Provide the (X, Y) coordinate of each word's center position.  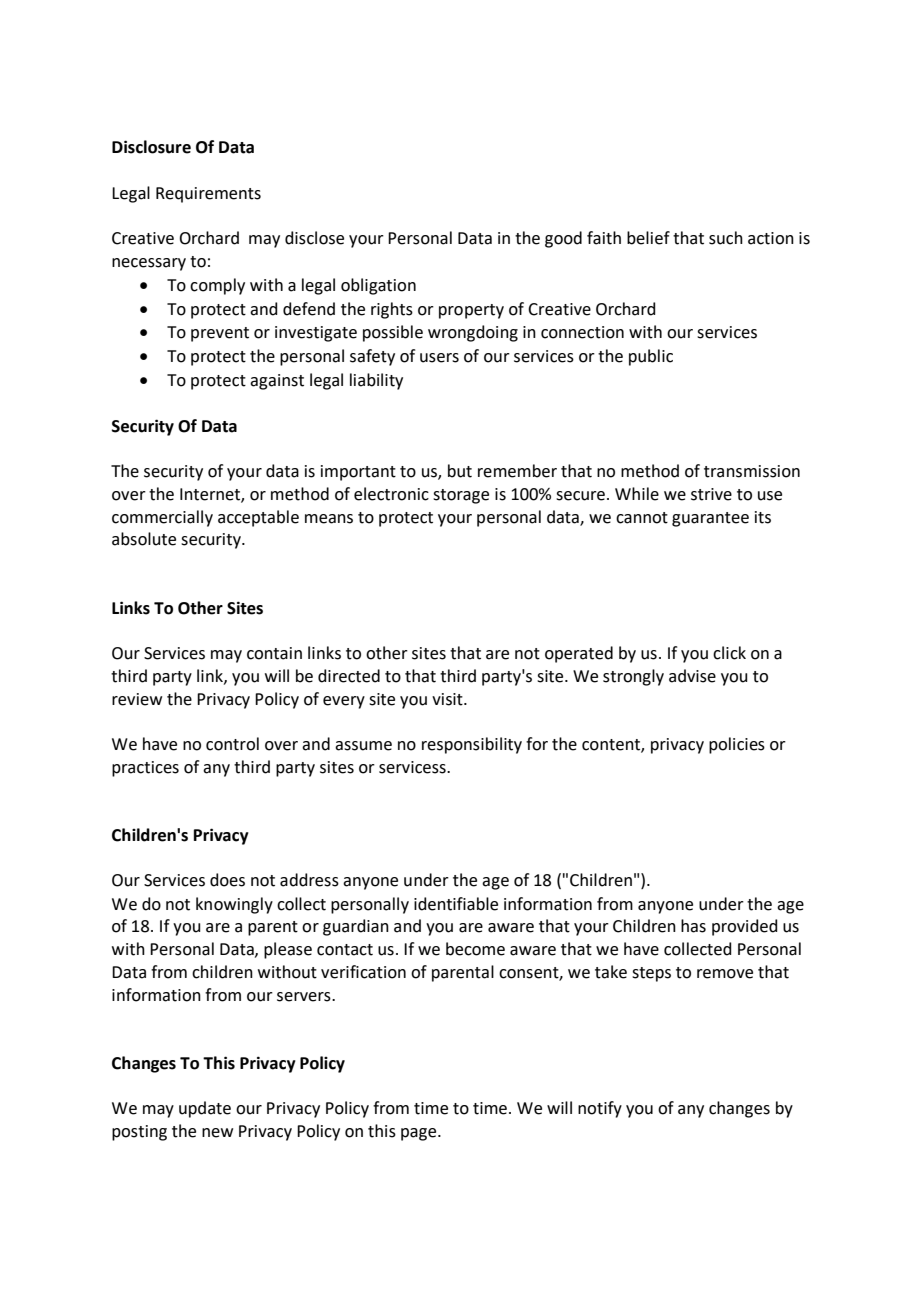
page (420, 1134)
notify (600, 1109)
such (726, 238)
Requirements (208, 195)
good (563, 239)
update (205, 1109)
